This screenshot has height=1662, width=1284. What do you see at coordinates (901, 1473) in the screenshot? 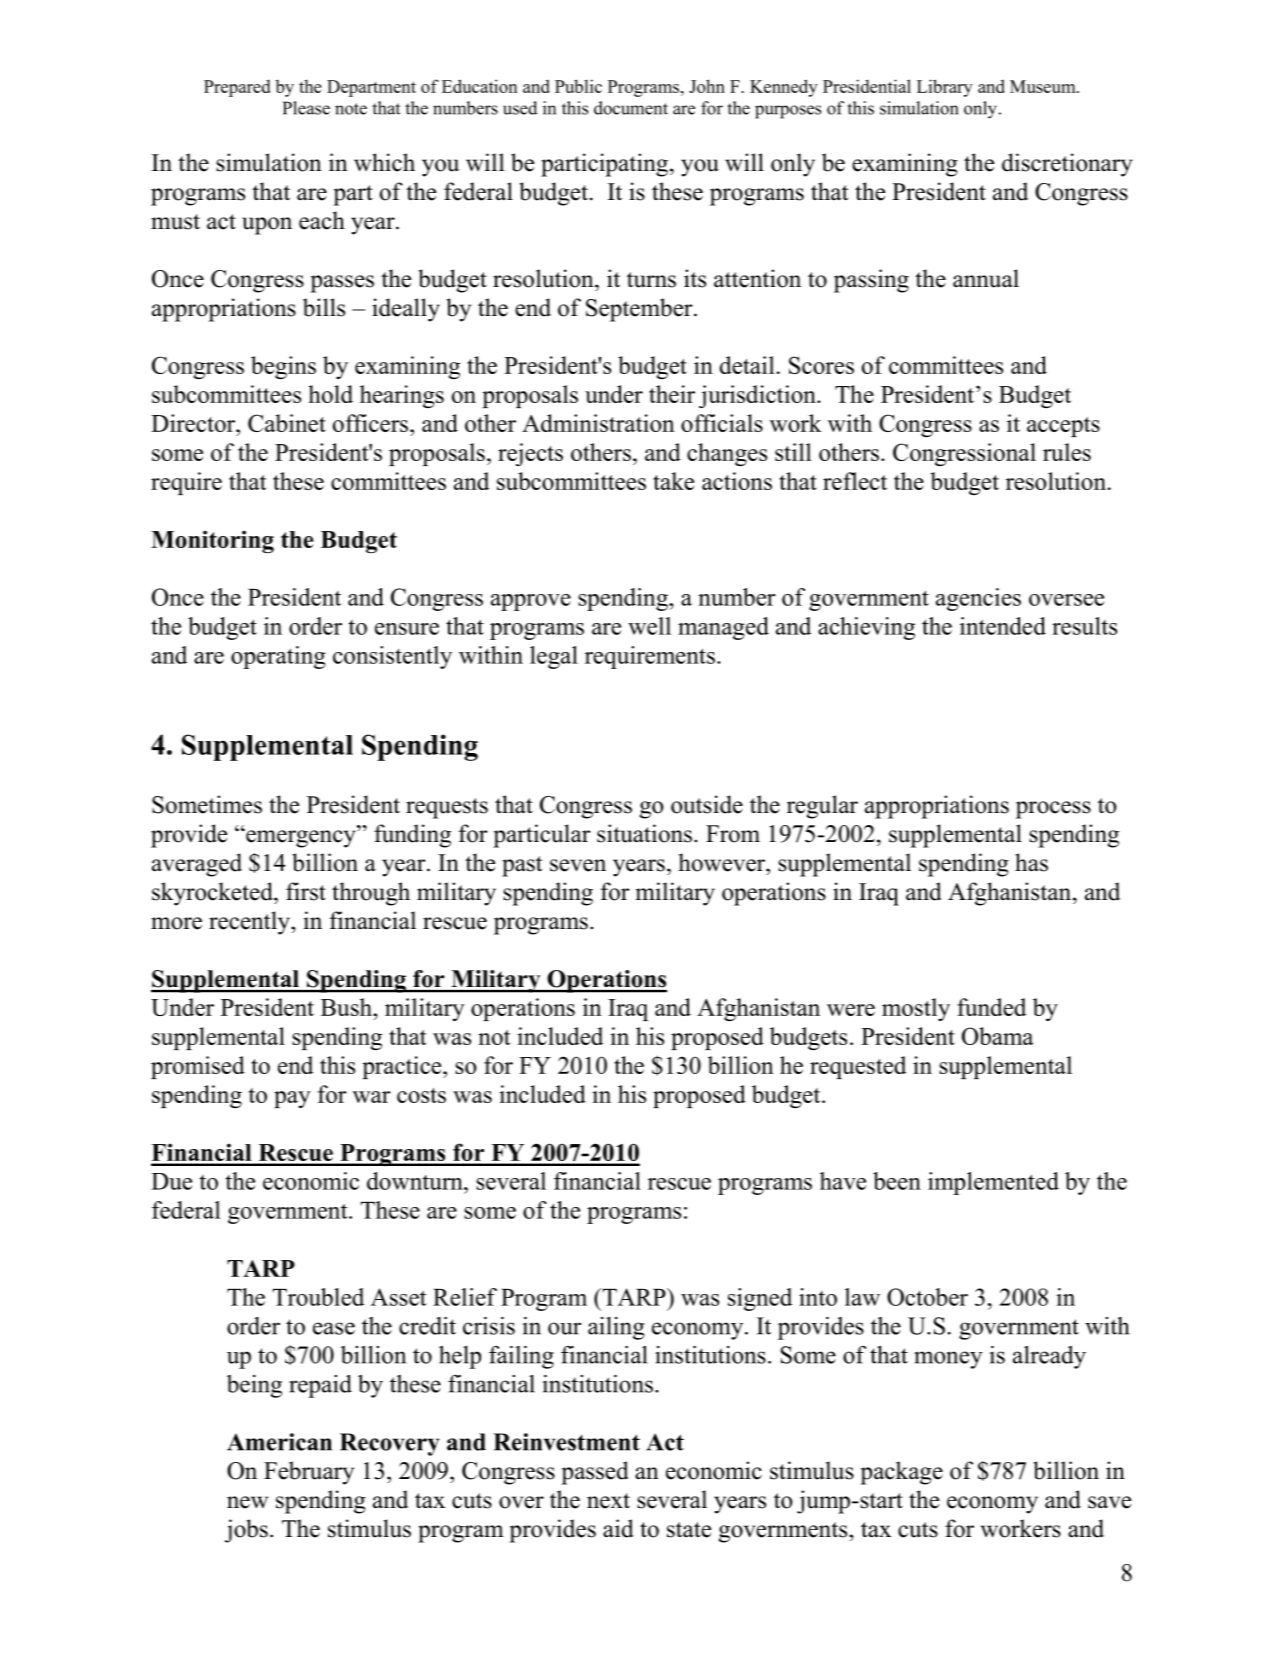
I see `package` at bounding box center [901, 1473].
